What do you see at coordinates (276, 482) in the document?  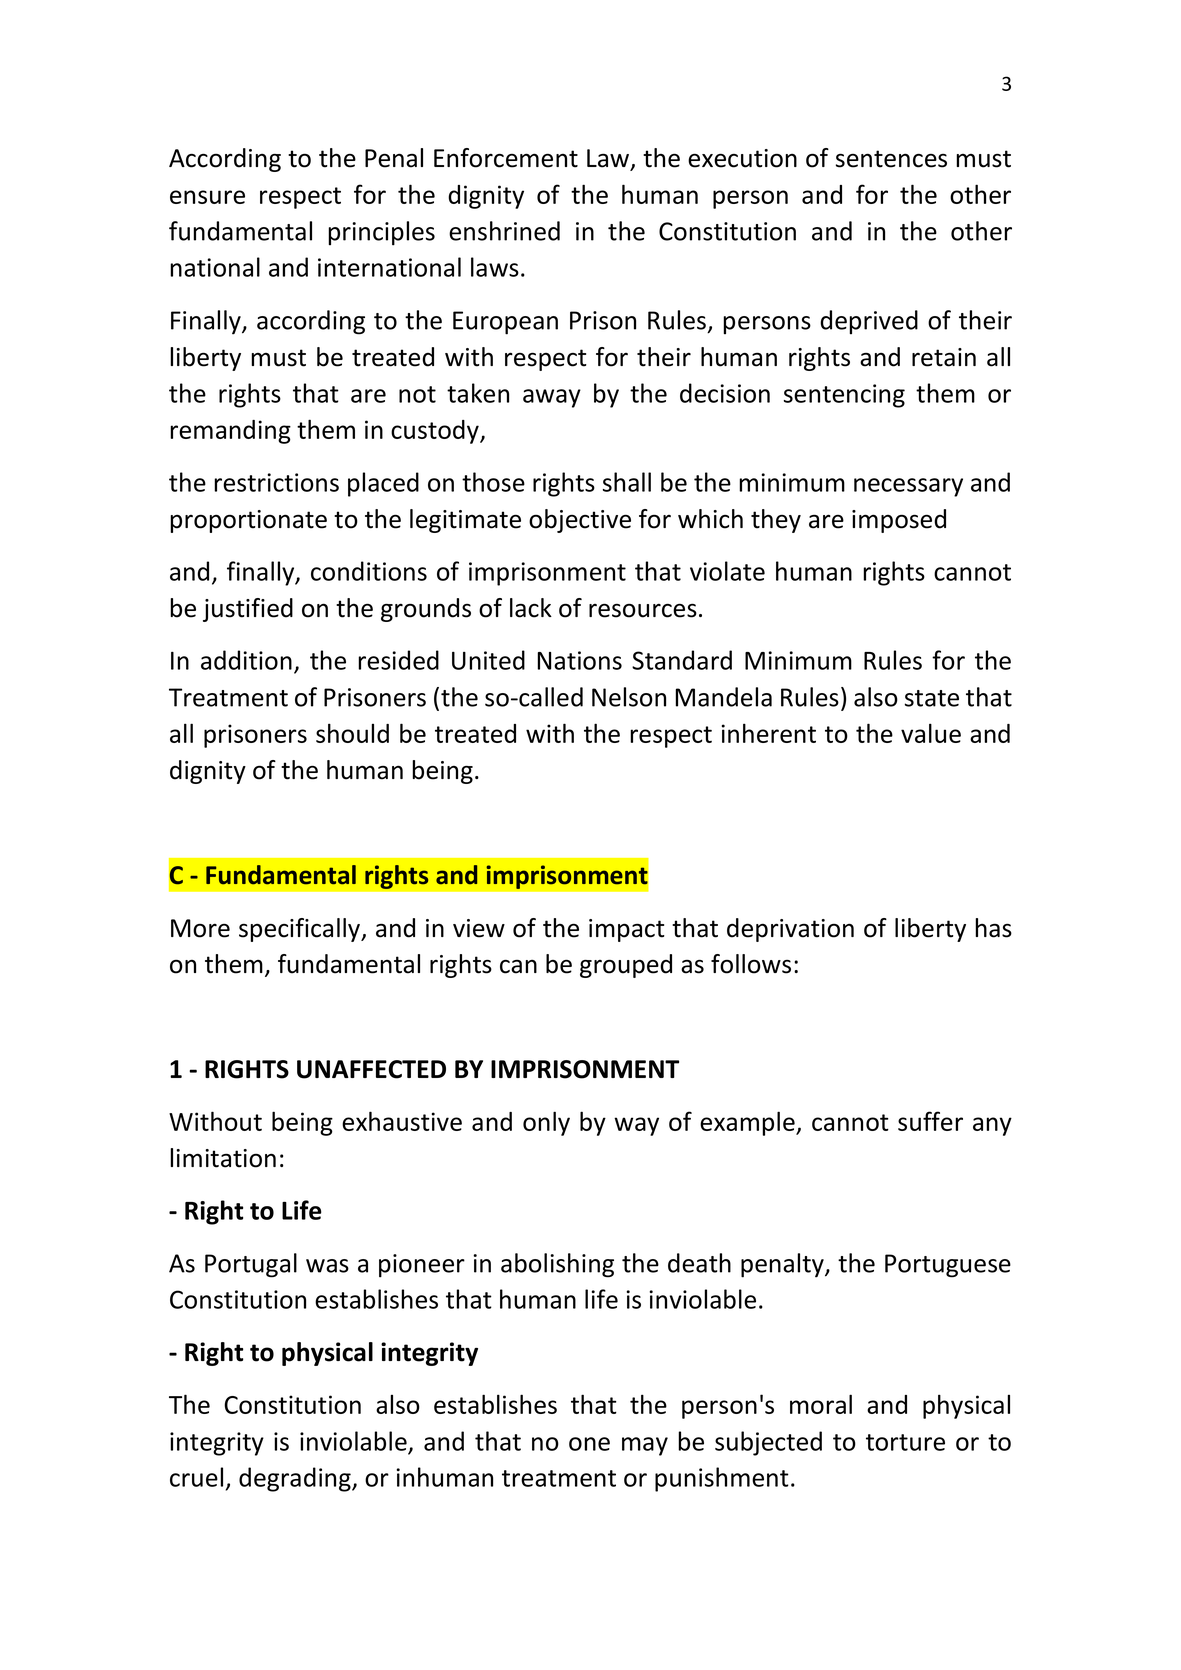 I see `restrictions` at bounding box center [276, 482].
